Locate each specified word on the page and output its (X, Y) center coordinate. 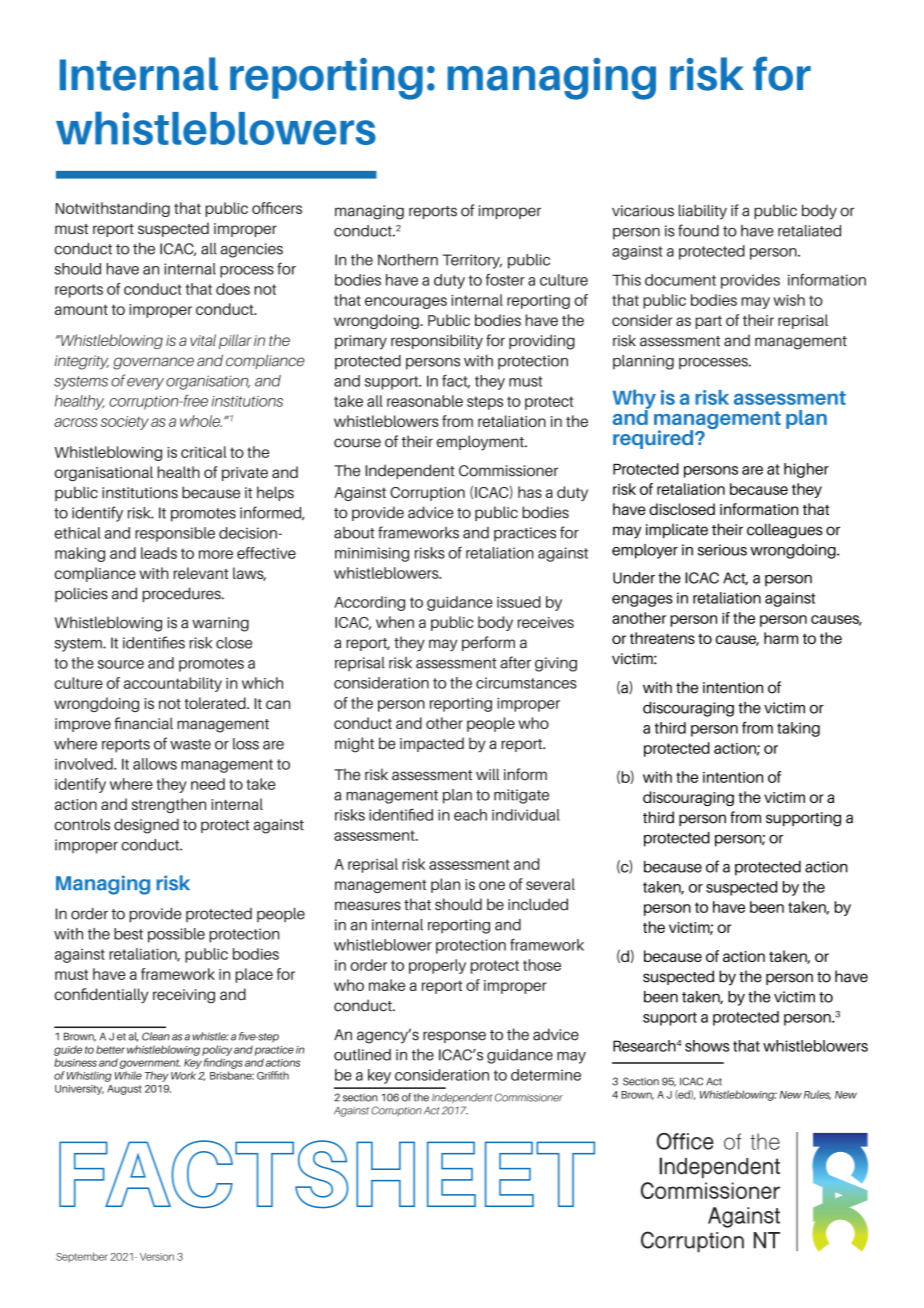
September (82, 1257)
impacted (432, 744)
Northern (408, 260)
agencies (252, 250)
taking (798, 729)
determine (546, 1075)
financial (144, 723)
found (698, 230)
